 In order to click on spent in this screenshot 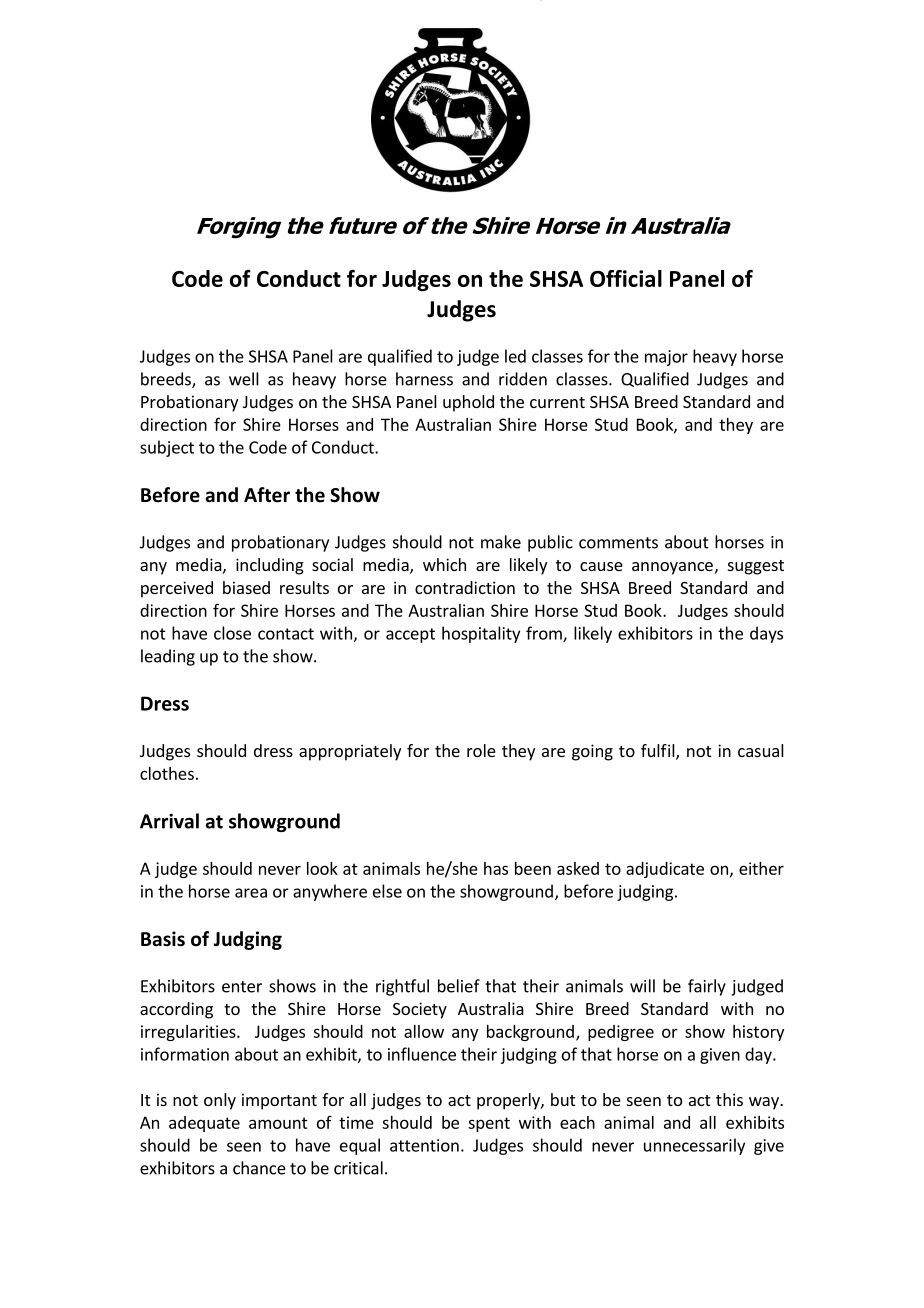, I will do `click(489, 1124)`.
